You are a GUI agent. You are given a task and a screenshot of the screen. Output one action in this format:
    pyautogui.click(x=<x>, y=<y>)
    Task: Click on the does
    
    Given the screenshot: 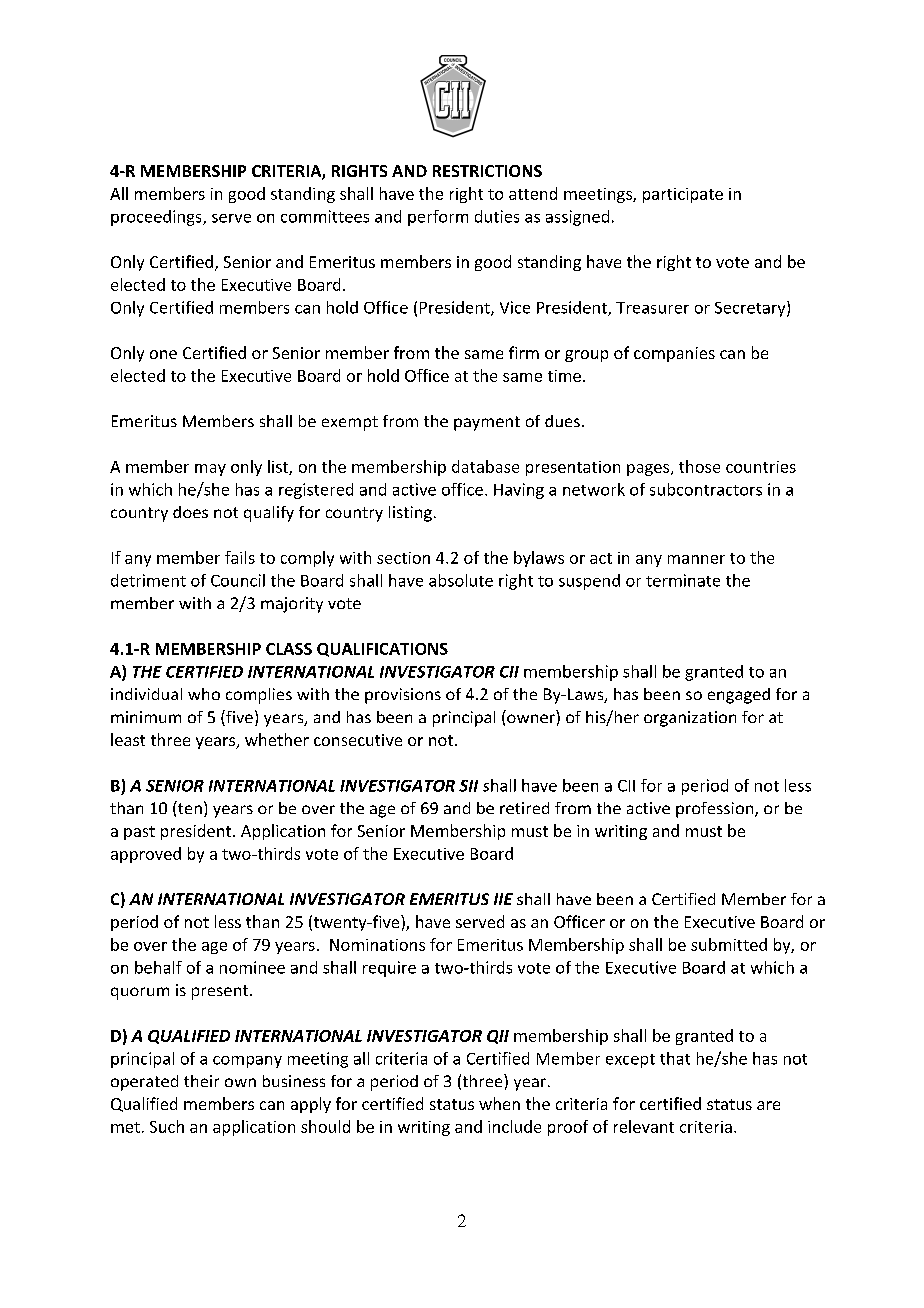 What is the action you would take?
    pyautogui.click(x=190, y=512)
